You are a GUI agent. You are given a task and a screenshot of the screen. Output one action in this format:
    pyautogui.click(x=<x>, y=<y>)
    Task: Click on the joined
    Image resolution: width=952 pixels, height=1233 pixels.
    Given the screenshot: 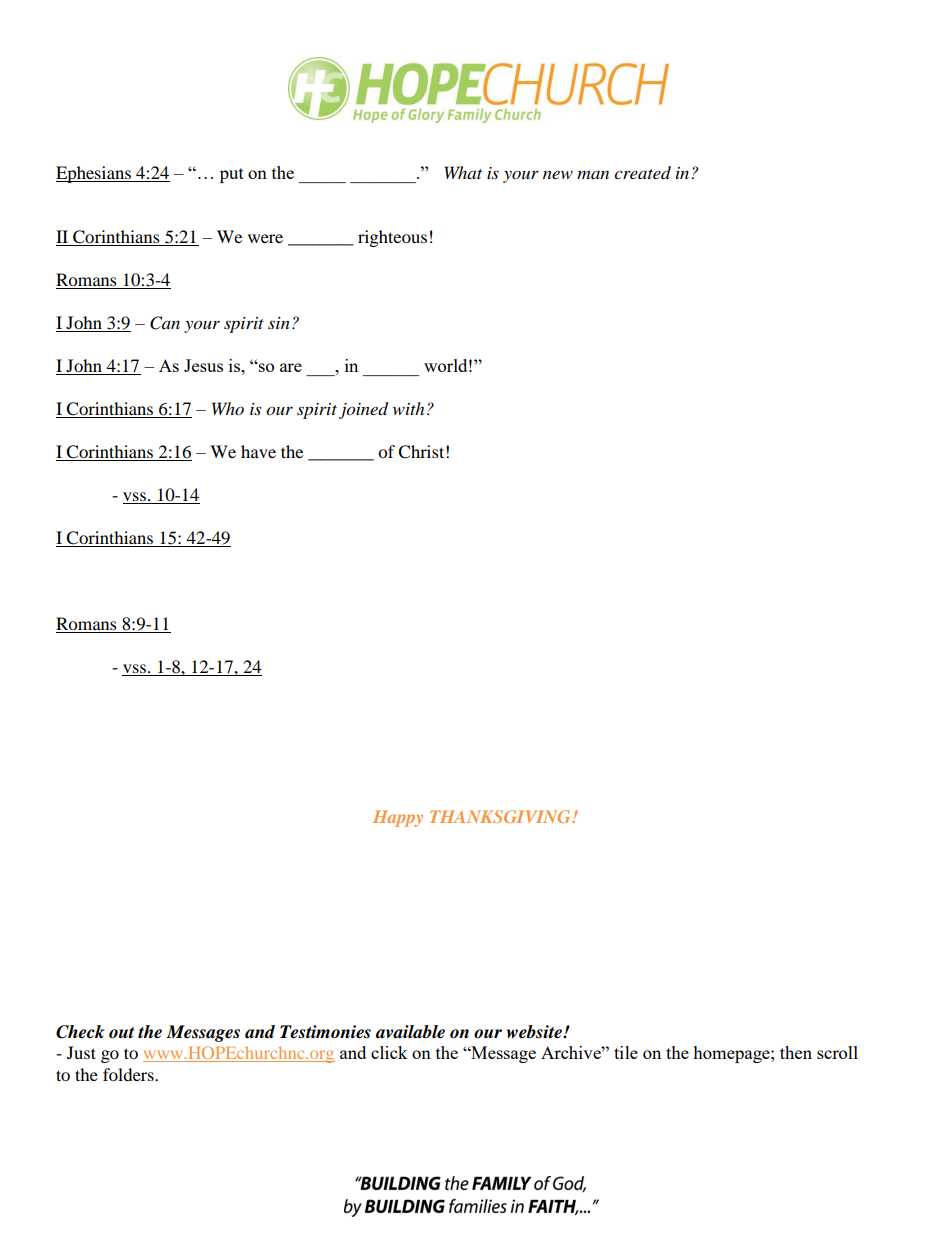 What is the action you would take?
    pyautogui.click(x=363, y=410)
